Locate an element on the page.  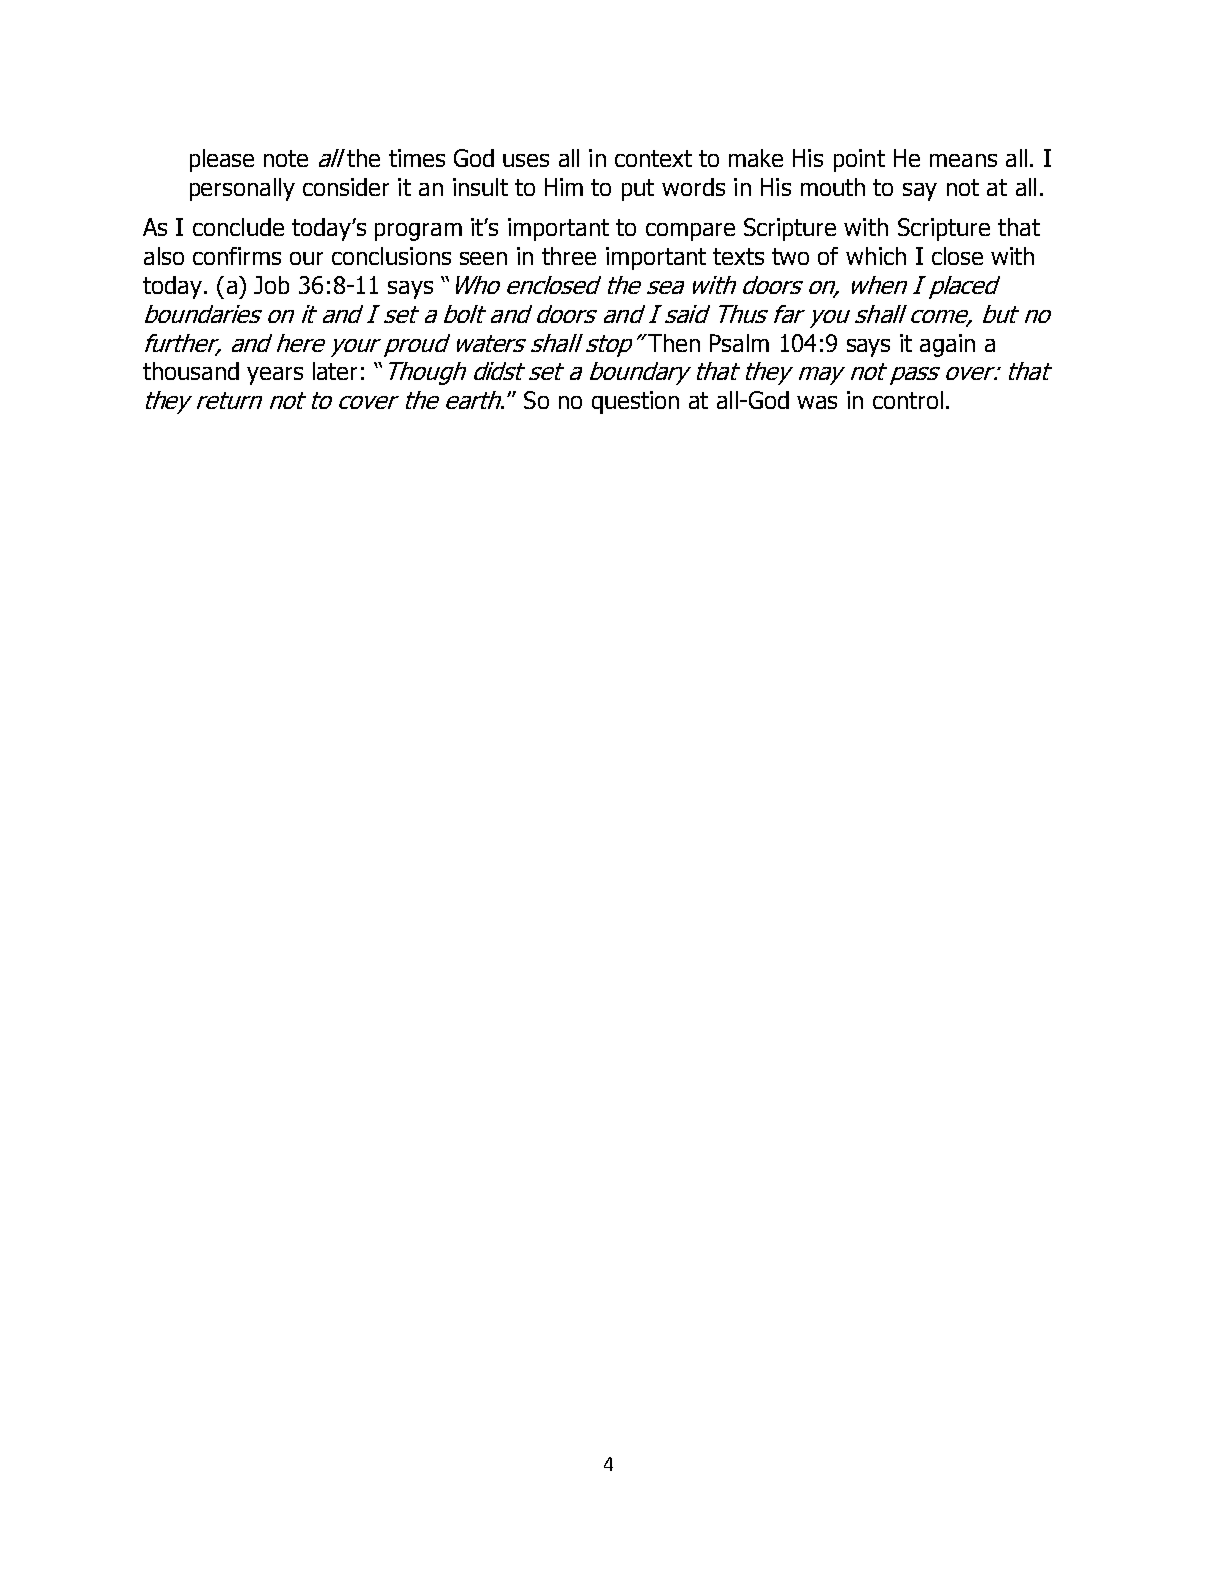
uses is located at coordinates (526, 160).
